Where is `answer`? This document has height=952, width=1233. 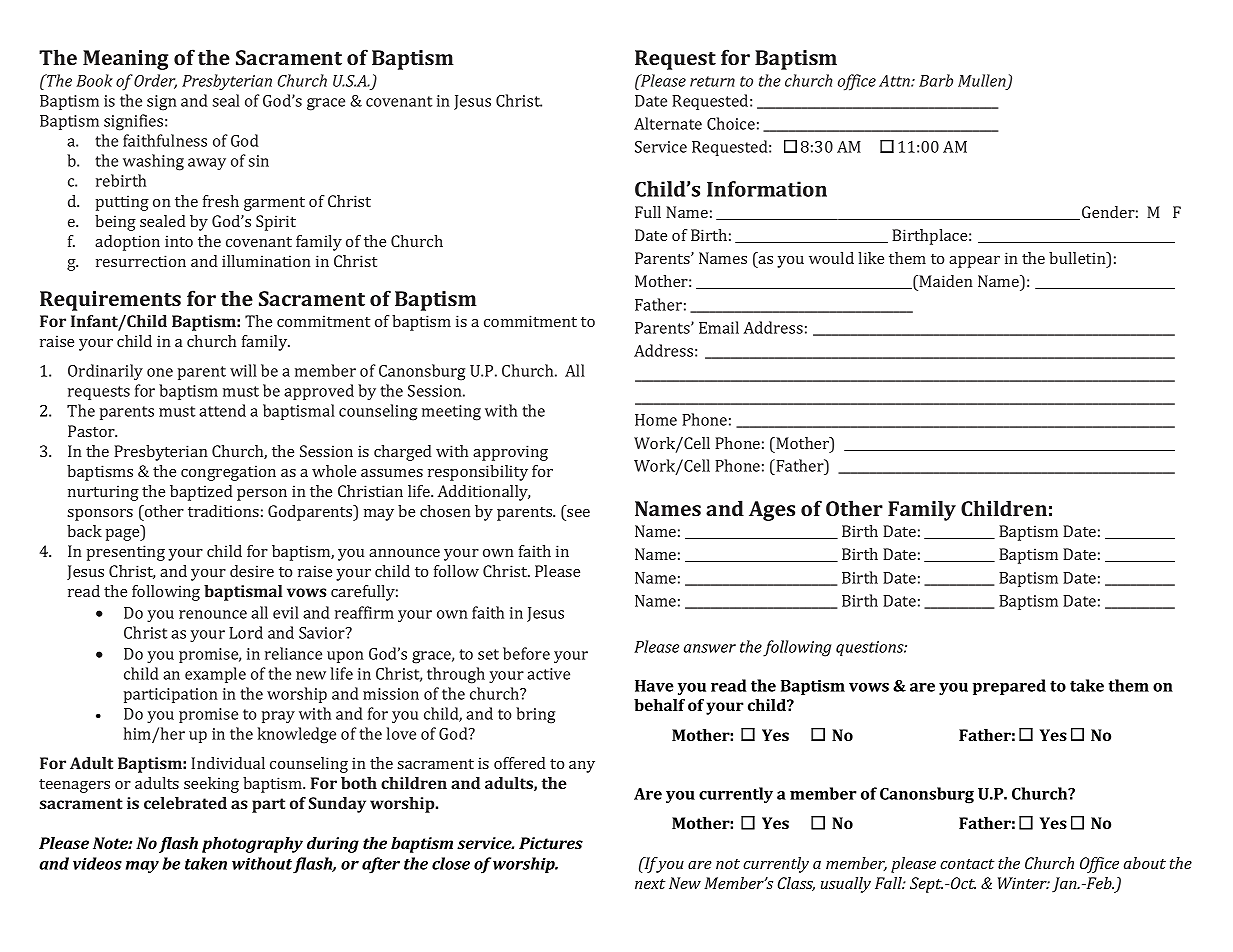 answer is located at coordinates (710, 648).
